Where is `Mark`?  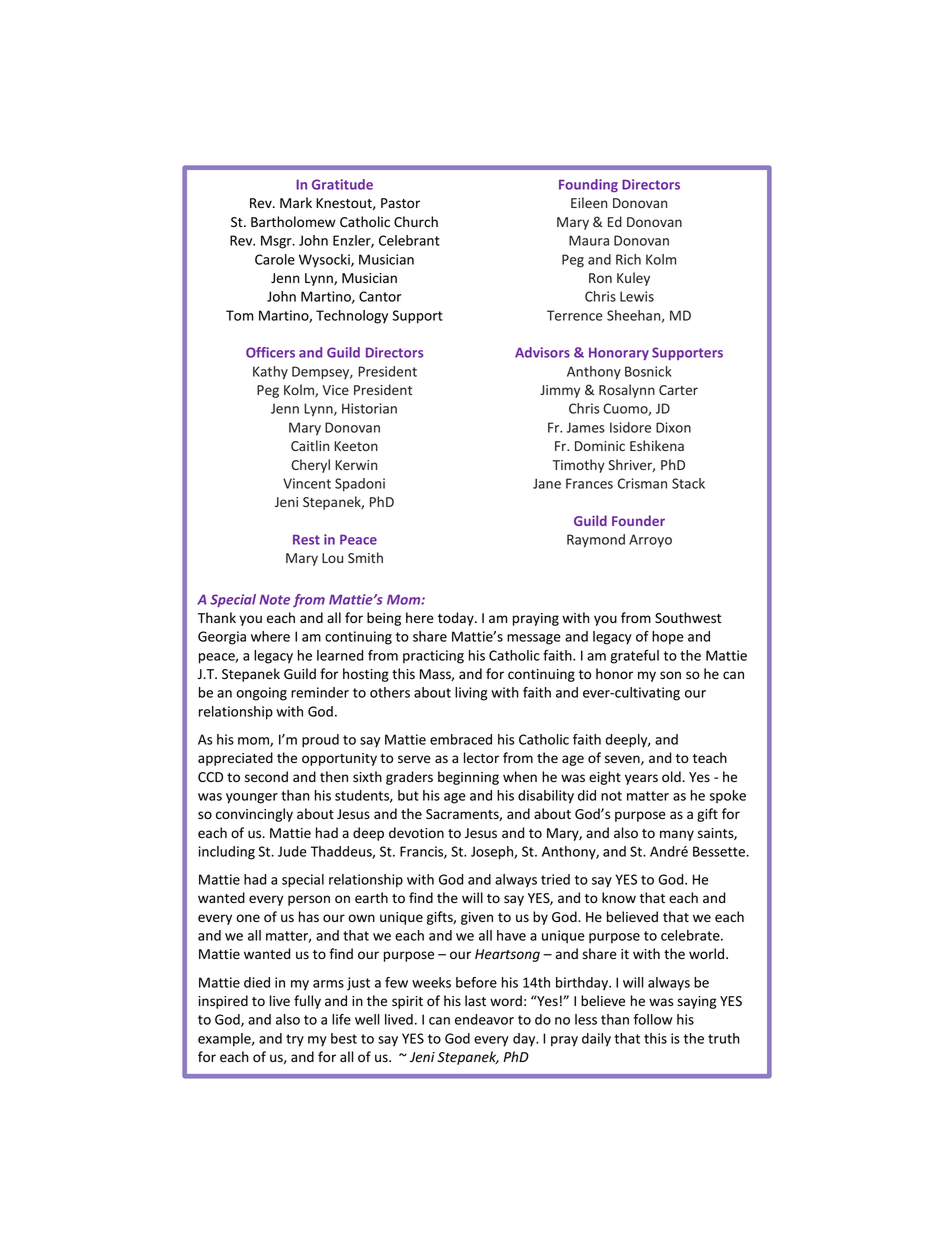
Mark is located at coordinates (296, 203).
